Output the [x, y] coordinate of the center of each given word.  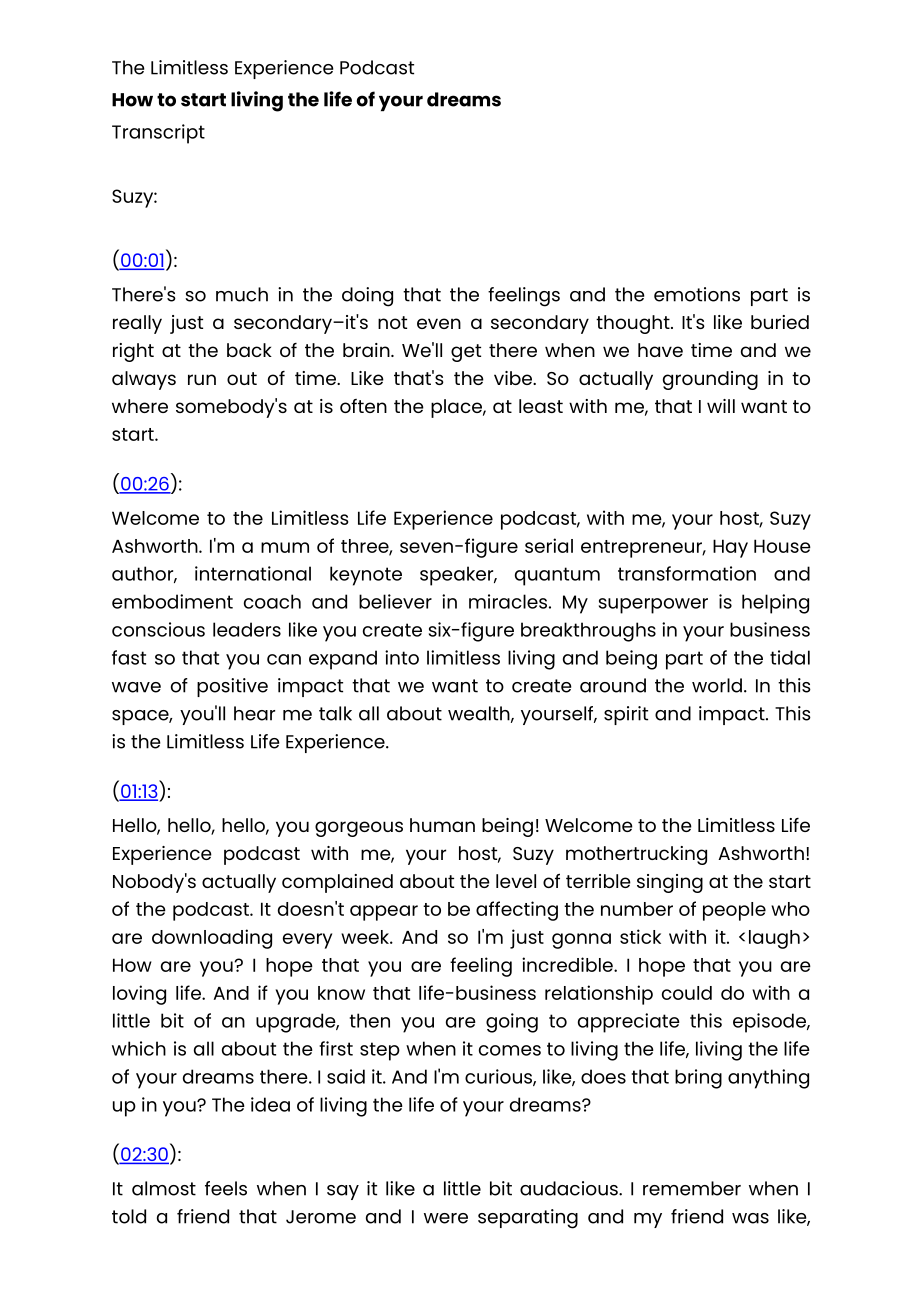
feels [226, 1188]
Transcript [158, 134]
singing [670, 883]
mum [285, 547]
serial [549, 545]
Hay [730, 548]
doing [367, 297]
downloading [212, 939]
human [442, 825]
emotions [697, 294]
